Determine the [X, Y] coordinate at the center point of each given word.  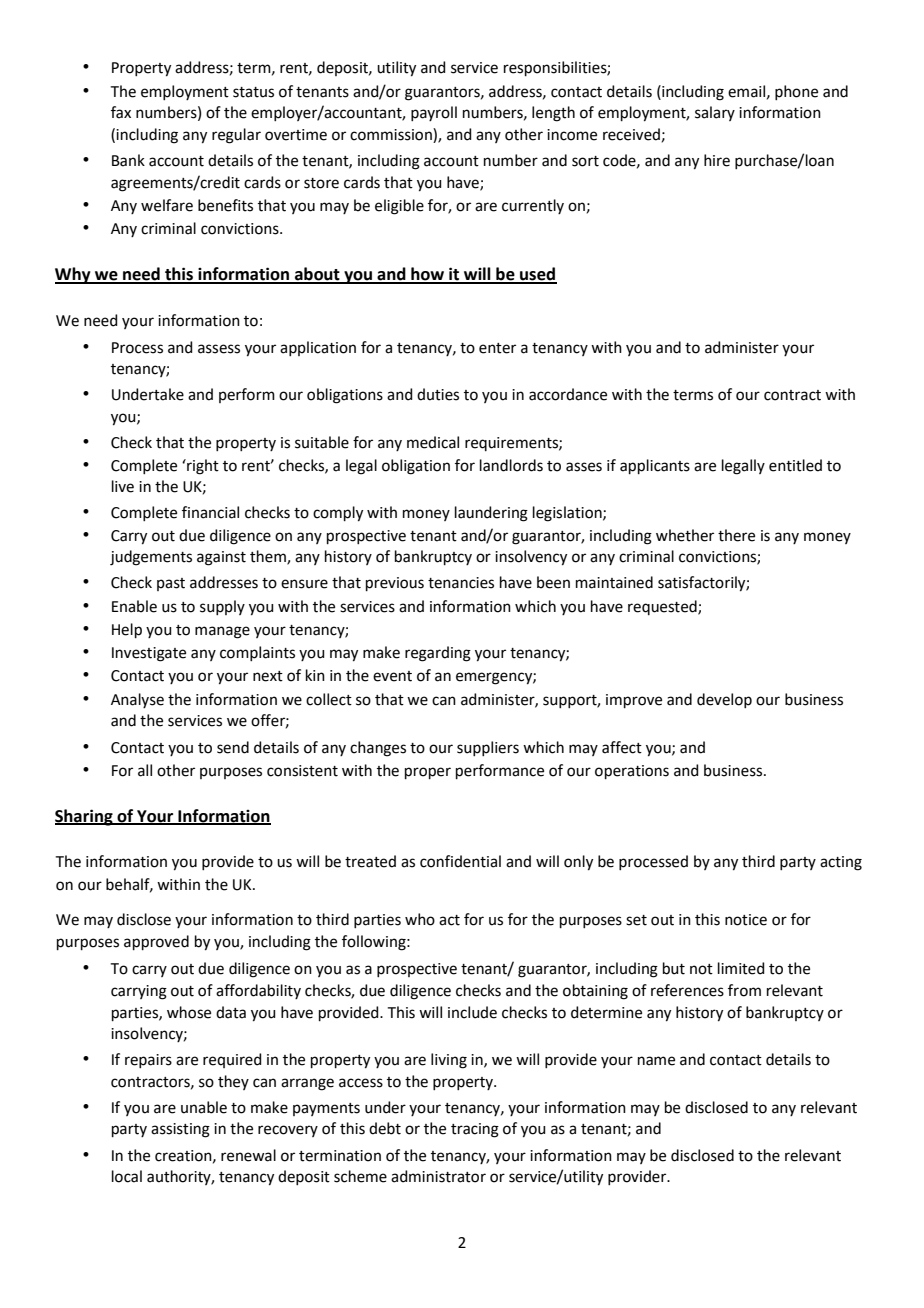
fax [121, 112]
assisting [180, 1130]
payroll [434, 113]
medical [433, 442]
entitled [795, 465]
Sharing [85, 817]
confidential [460, 861]
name [656, 1061]
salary [715, 113]
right [202, 467]
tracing [475, 1130]
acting [841, 863]
